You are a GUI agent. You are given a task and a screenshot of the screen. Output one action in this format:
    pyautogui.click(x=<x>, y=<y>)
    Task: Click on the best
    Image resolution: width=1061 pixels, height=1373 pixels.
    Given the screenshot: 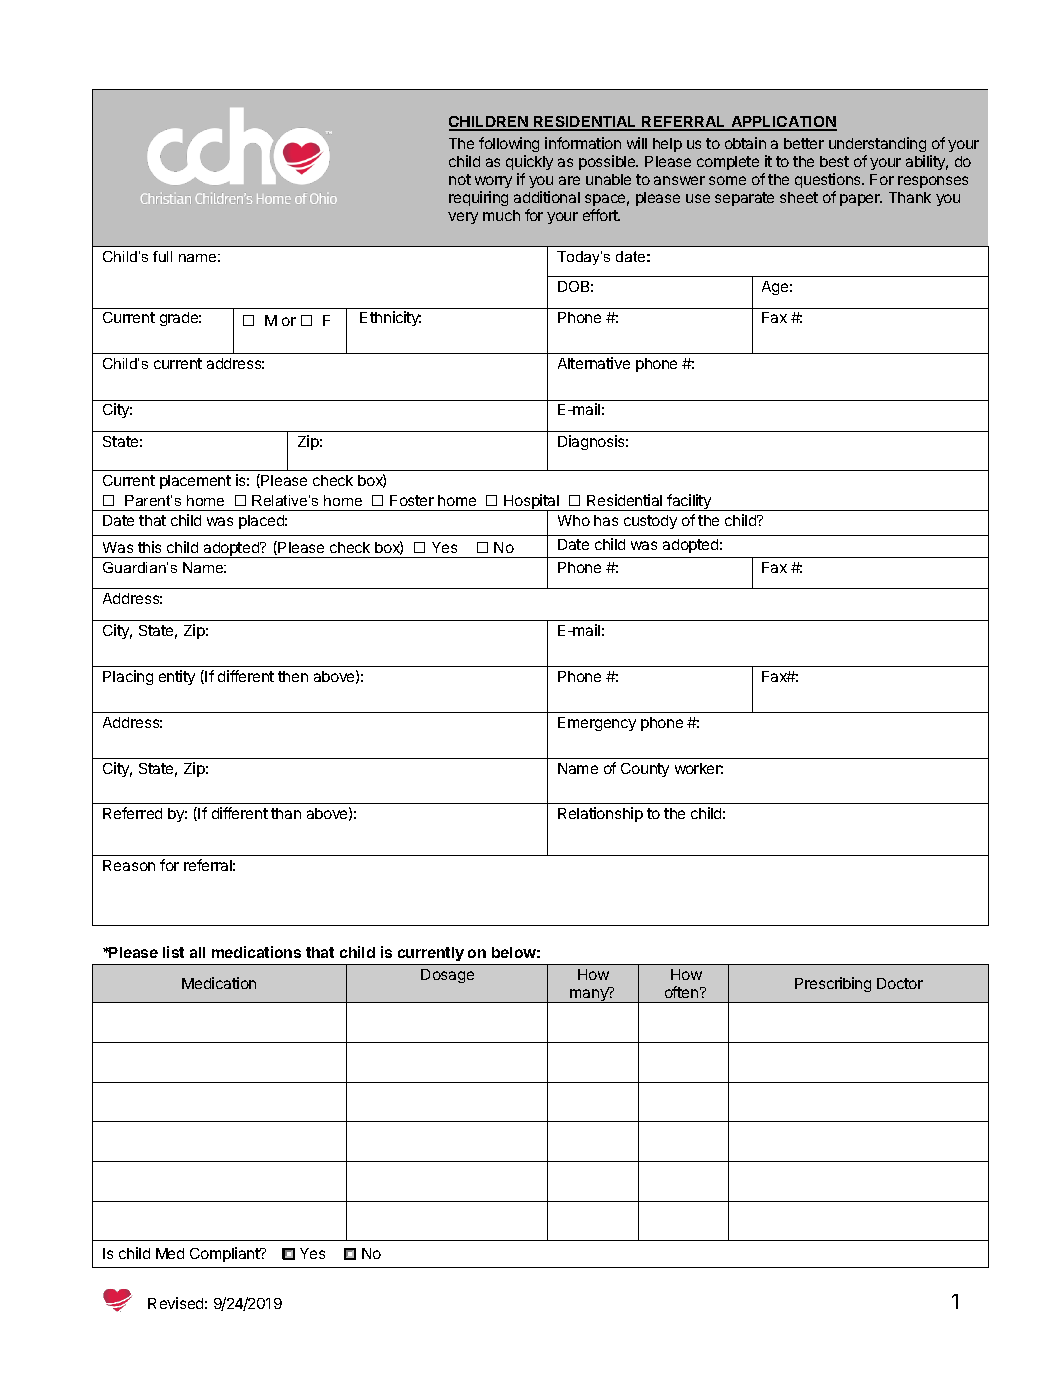 What is the action you would take?
    pyautogui.click(x=834, y=161)
